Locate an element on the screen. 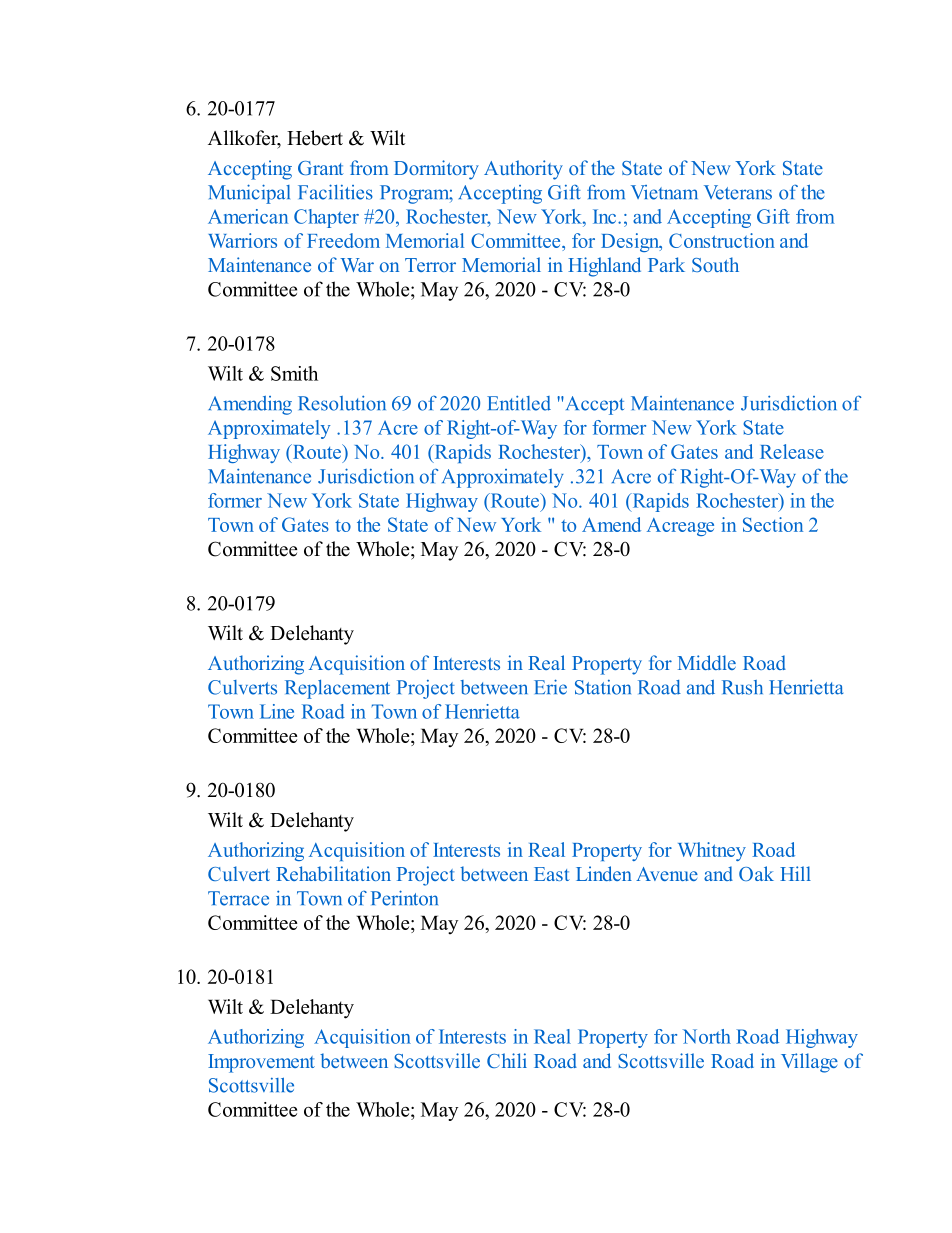  Veterans is located at coordinates (738, 192).
